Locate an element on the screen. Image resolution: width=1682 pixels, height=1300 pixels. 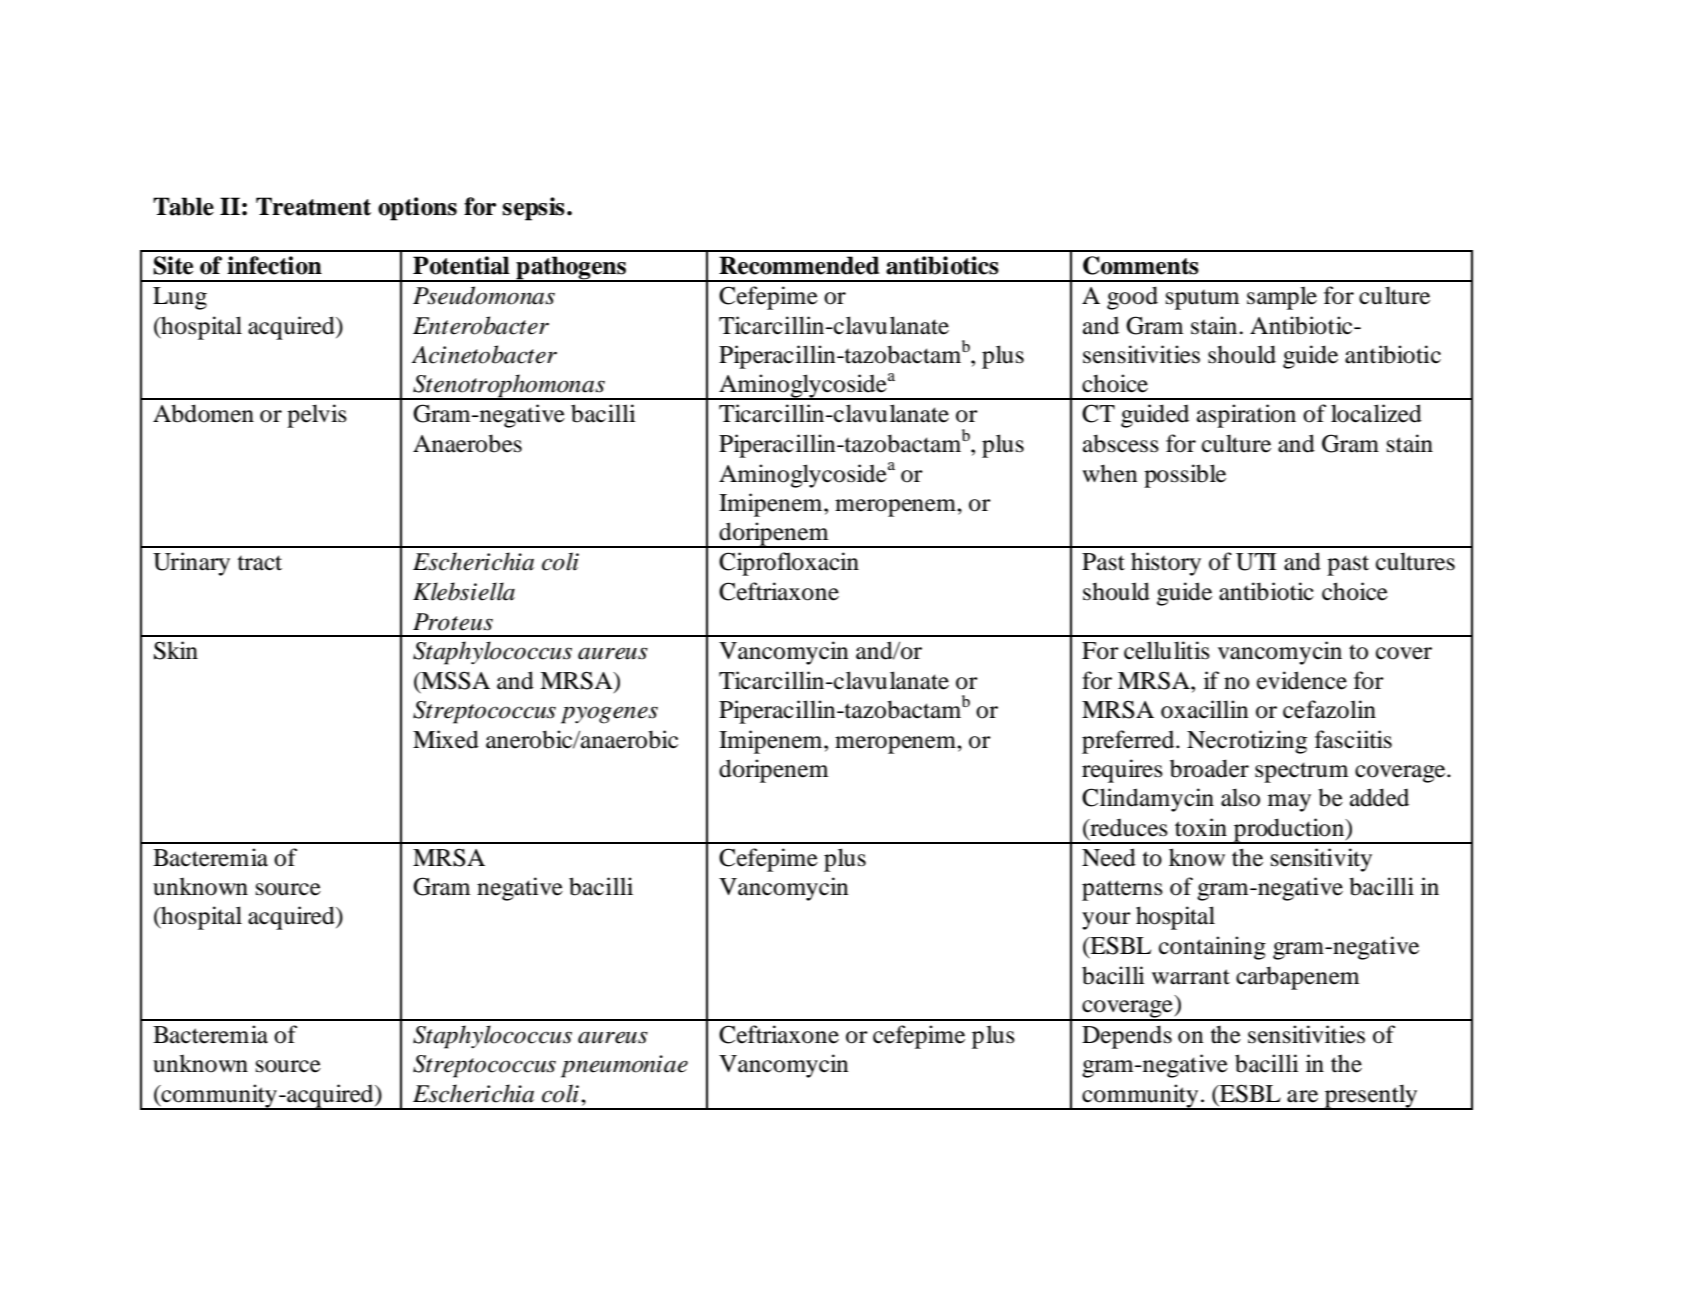
pneumoniae is located at coordinates (624, 1066).
